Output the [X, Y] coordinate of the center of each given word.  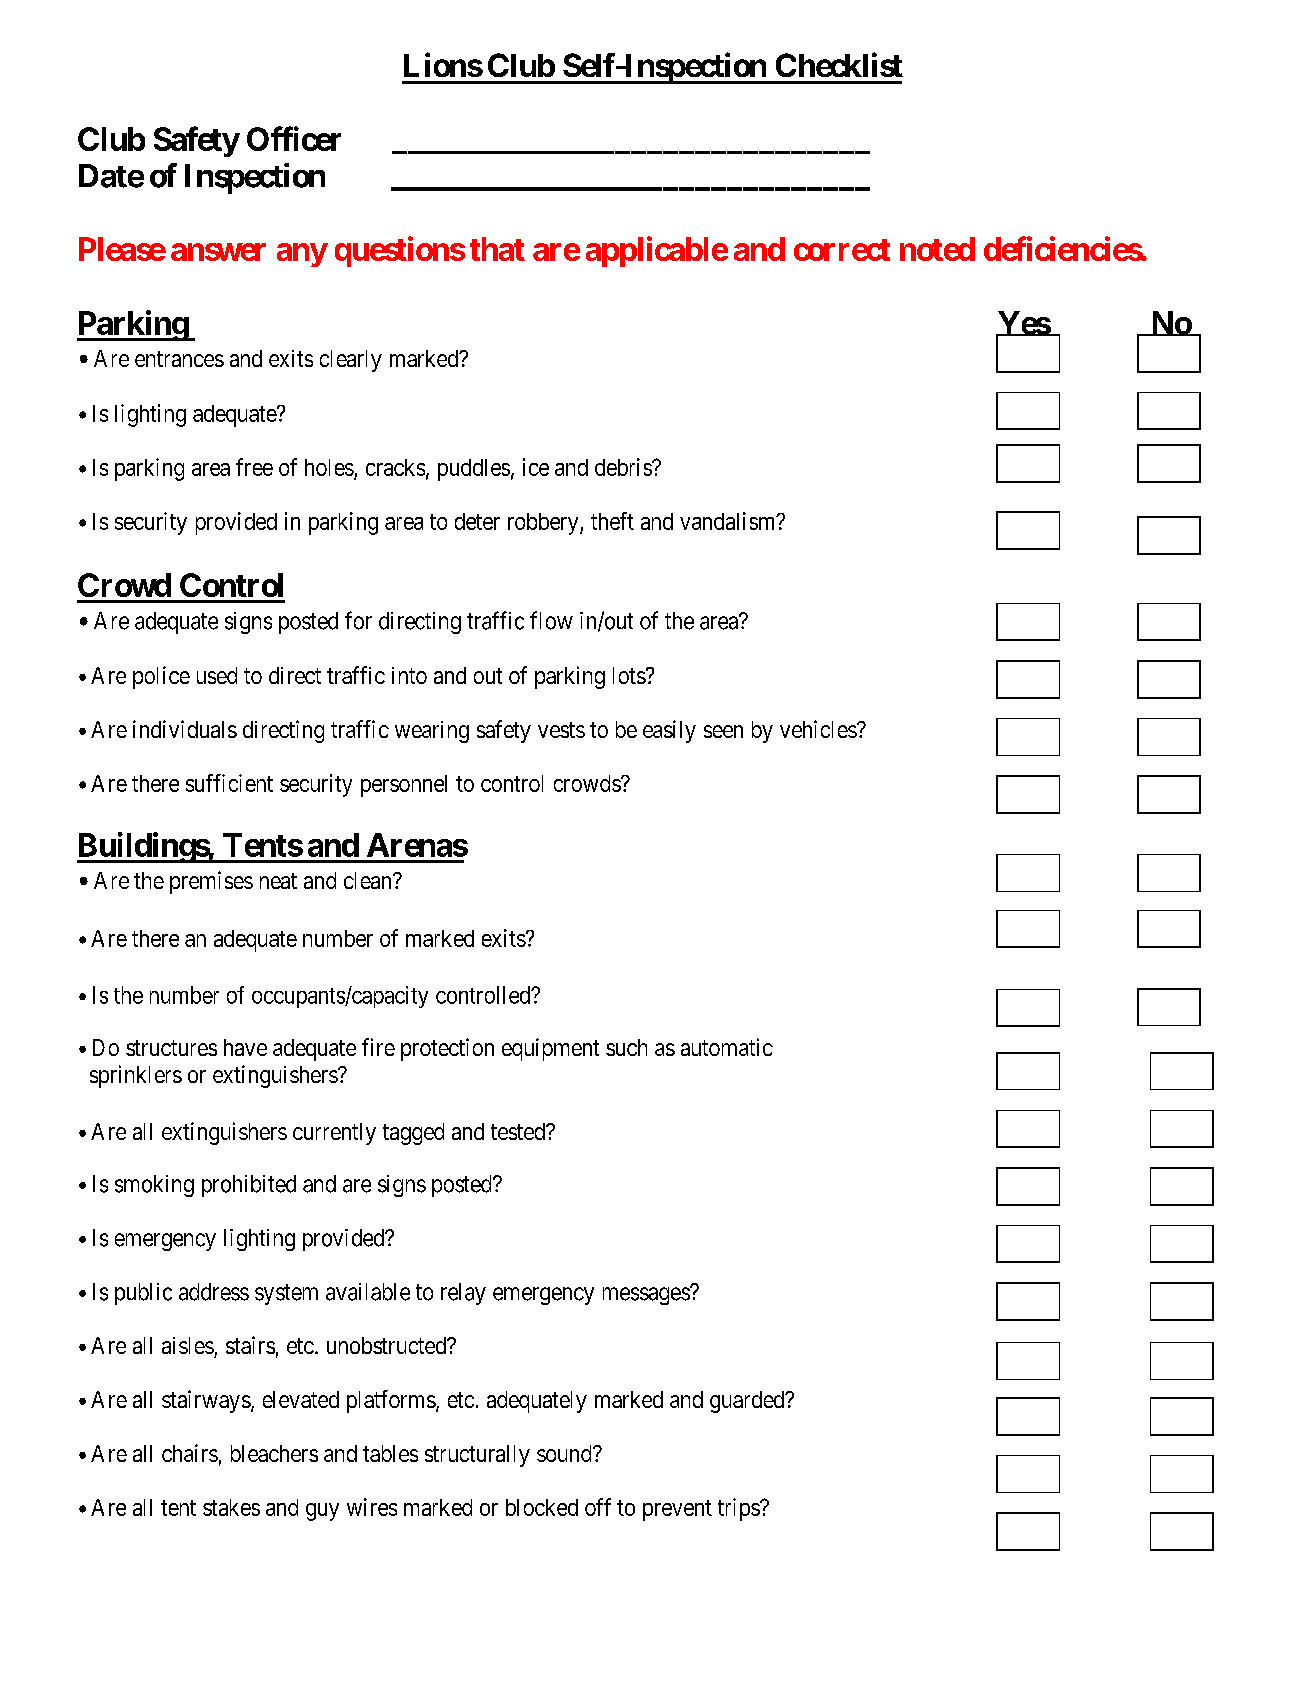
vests [561, 730]
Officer [294, 138]
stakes [231, 1507]
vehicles [819, 729]
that [497, 249]
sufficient [229, 783]
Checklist [839, 65]
